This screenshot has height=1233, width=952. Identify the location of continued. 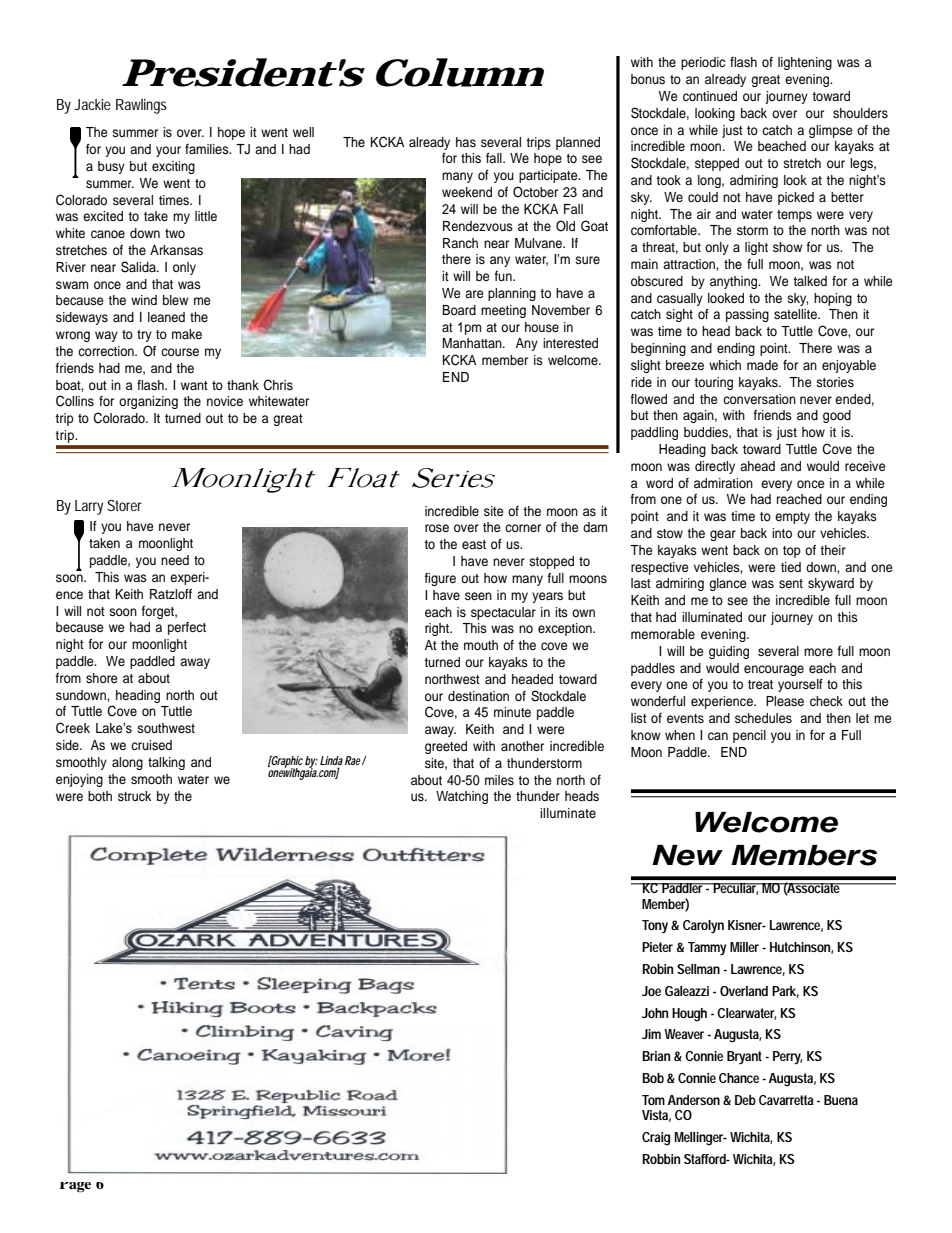
(710, 96).
